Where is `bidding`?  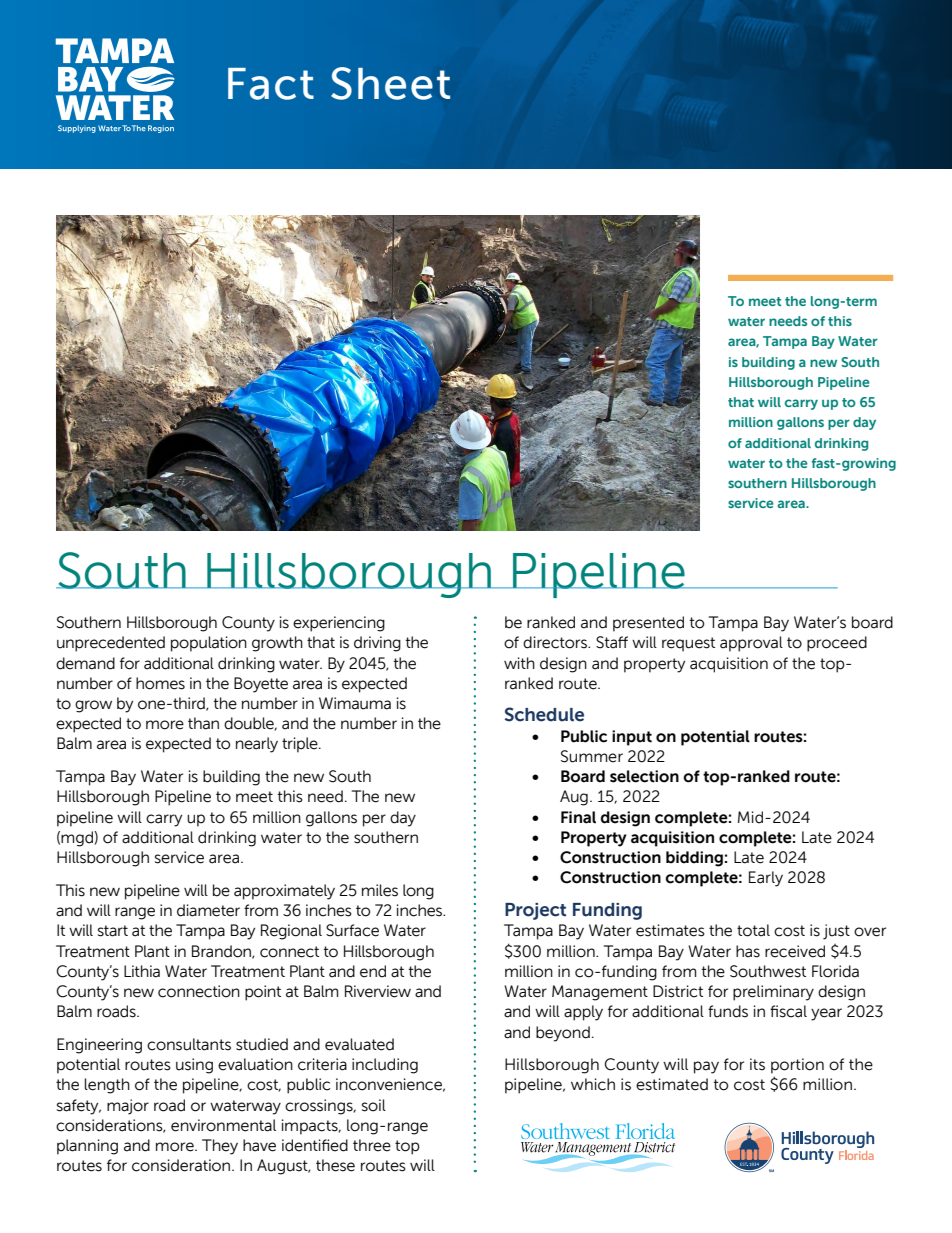 bidding is located at coordinates (694, 859).
